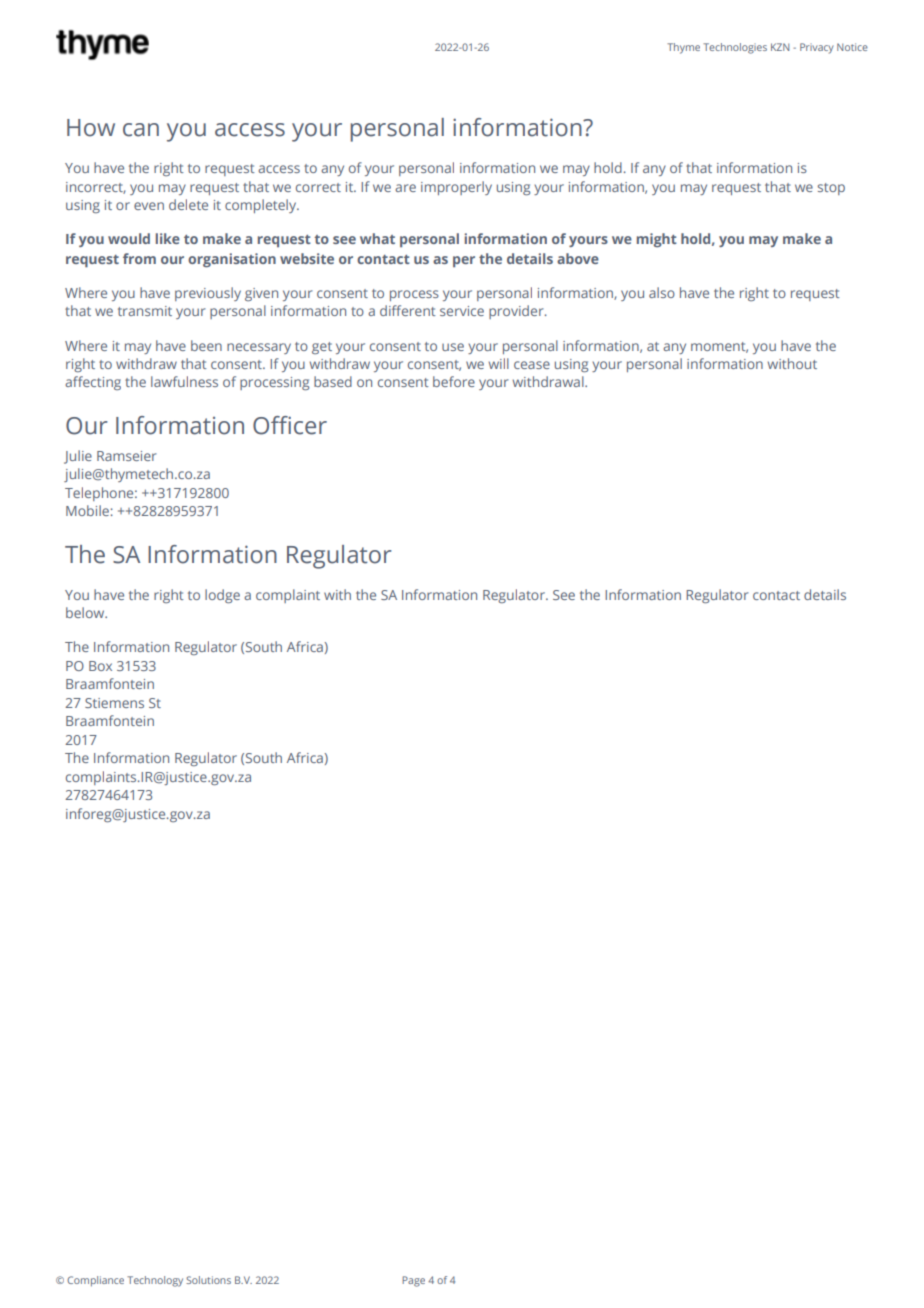 The width and height of the screenshot is (924, 1308). What do you see at coordinates (532, 365) in the screenshot?
I see `cease` at bounding box center [532, 365].
